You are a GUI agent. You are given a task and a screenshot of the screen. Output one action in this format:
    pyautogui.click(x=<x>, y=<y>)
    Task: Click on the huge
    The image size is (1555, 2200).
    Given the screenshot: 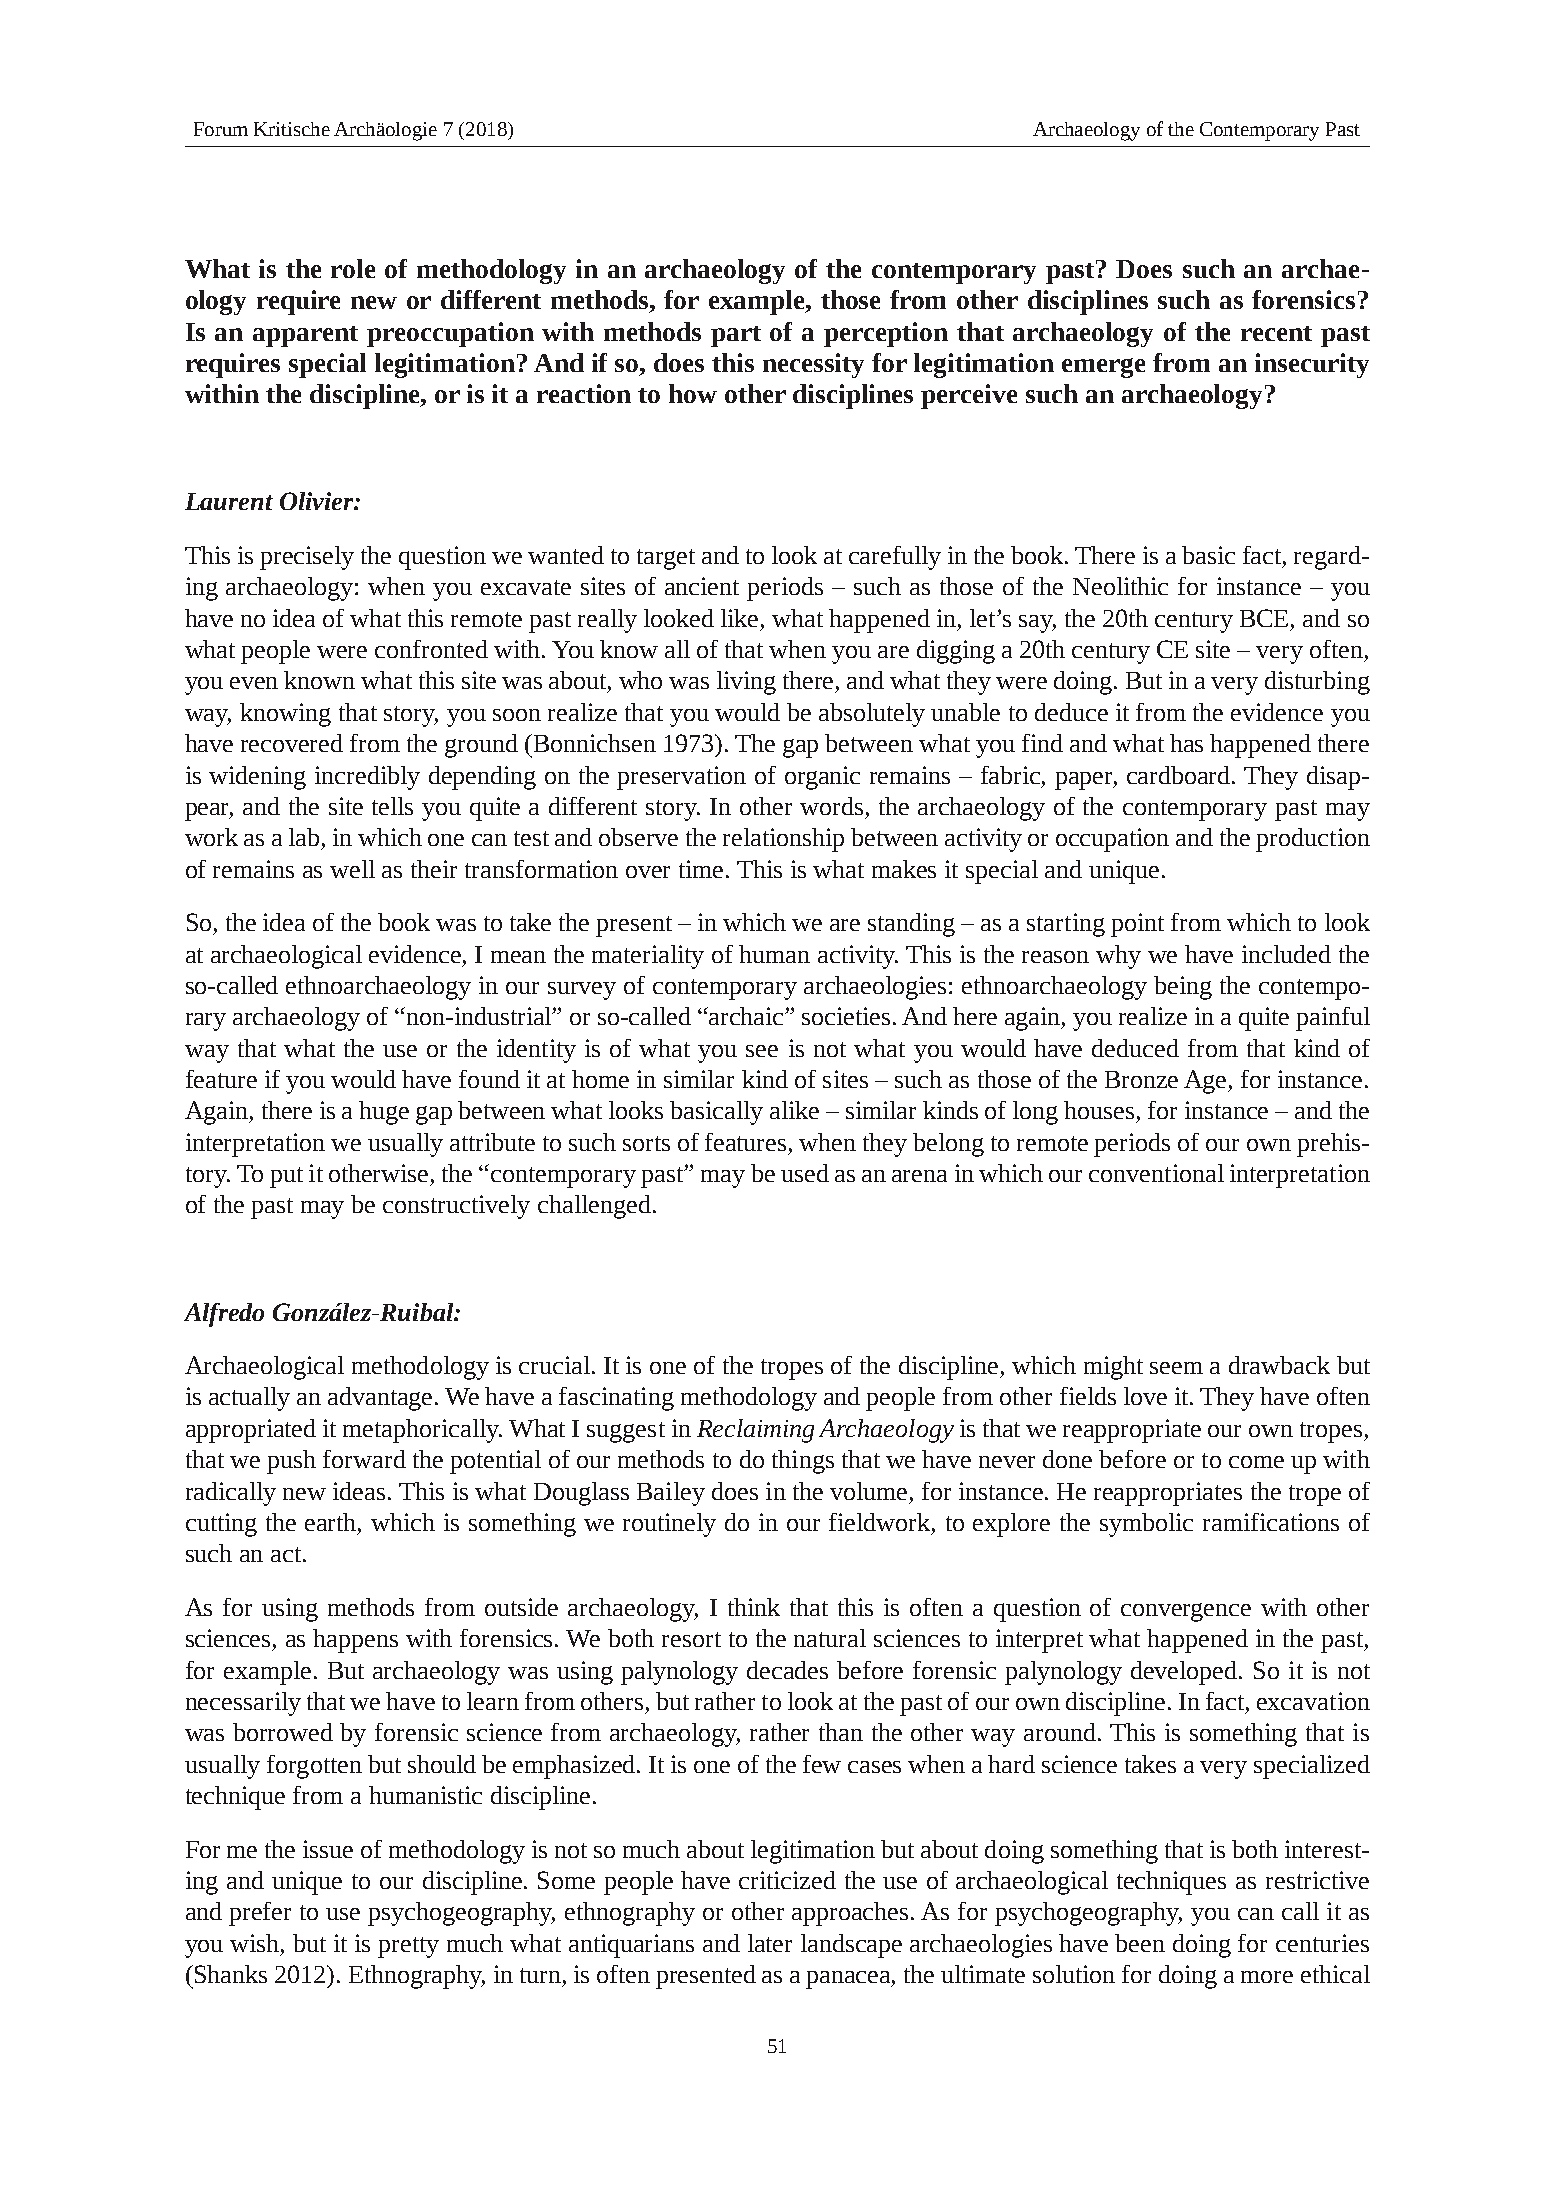 What is the action you would take?
    pyautogui.click(x=384, y=1113)
